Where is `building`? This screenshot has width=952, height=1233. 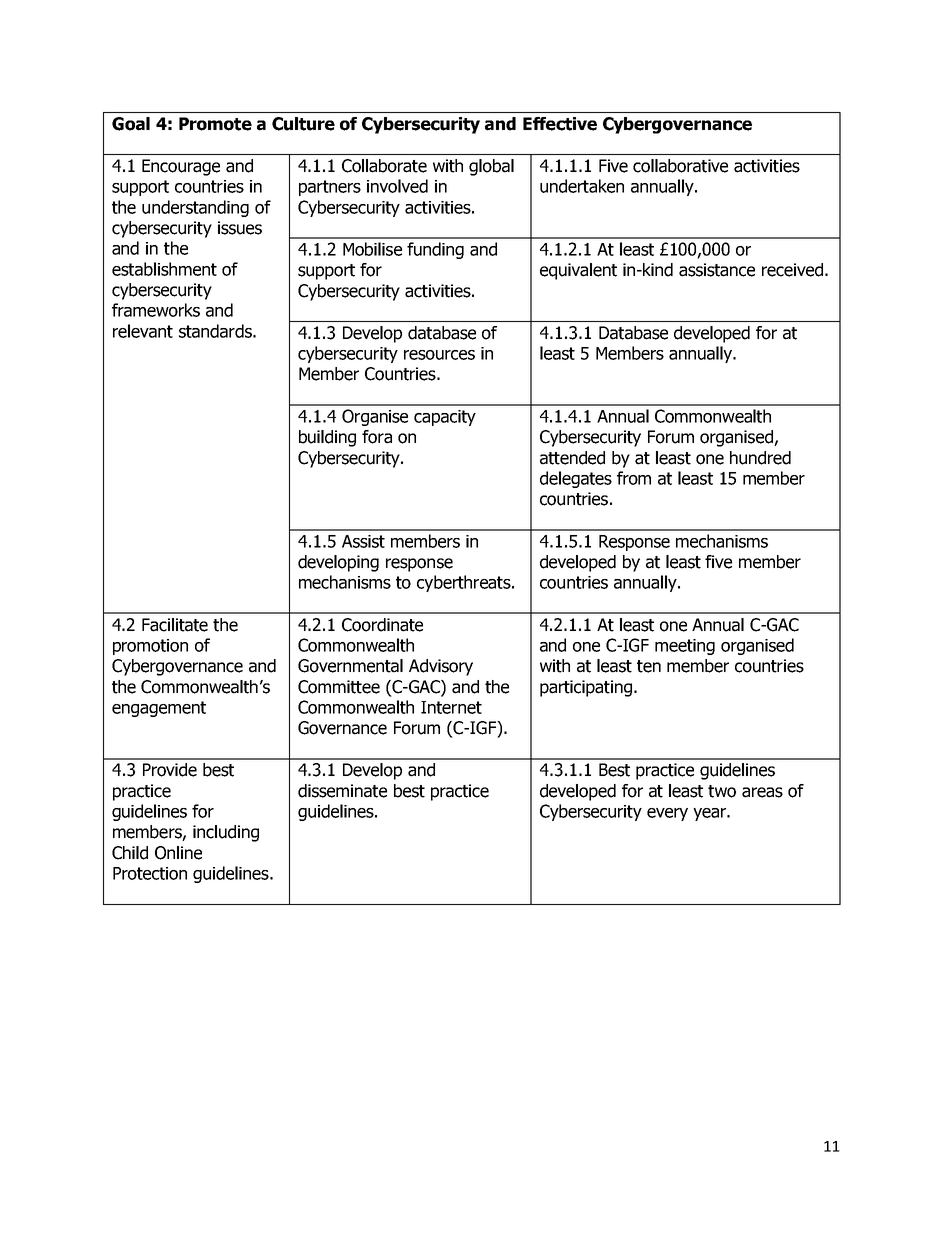 building is located at coordinates (327, 438).
